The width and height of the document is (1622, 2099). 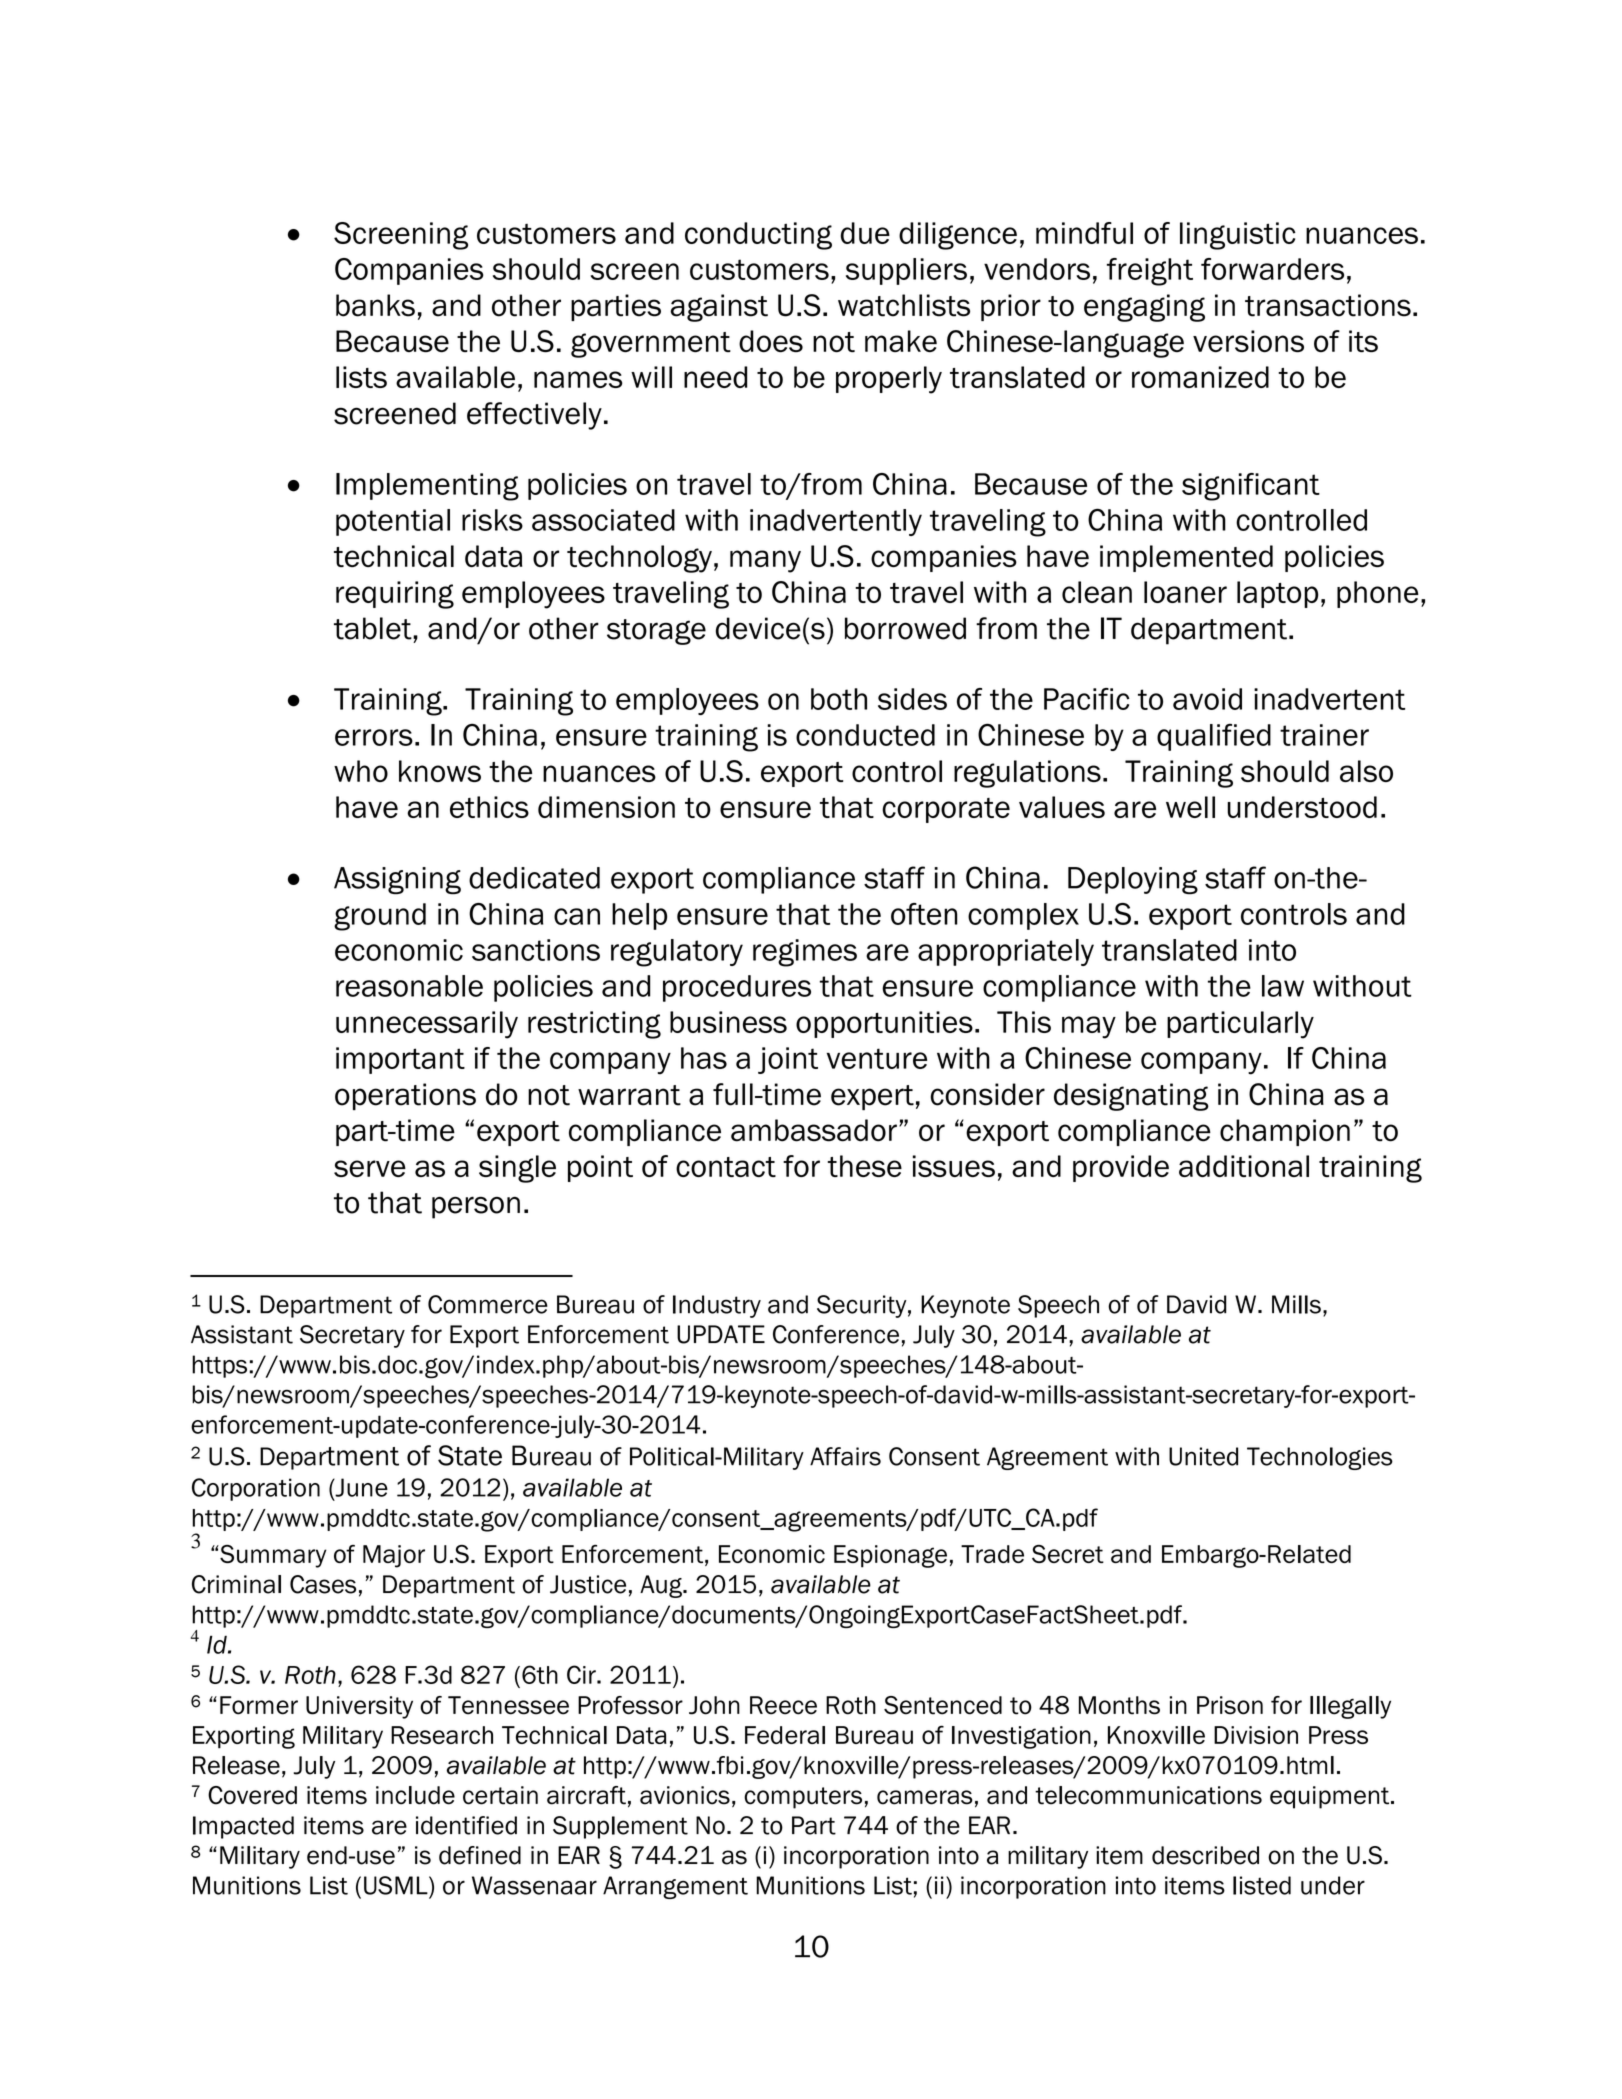 What do you see at coordinates (845, 1456) in the document?
I see `Affairs` at bounding box center [845, 1456].
